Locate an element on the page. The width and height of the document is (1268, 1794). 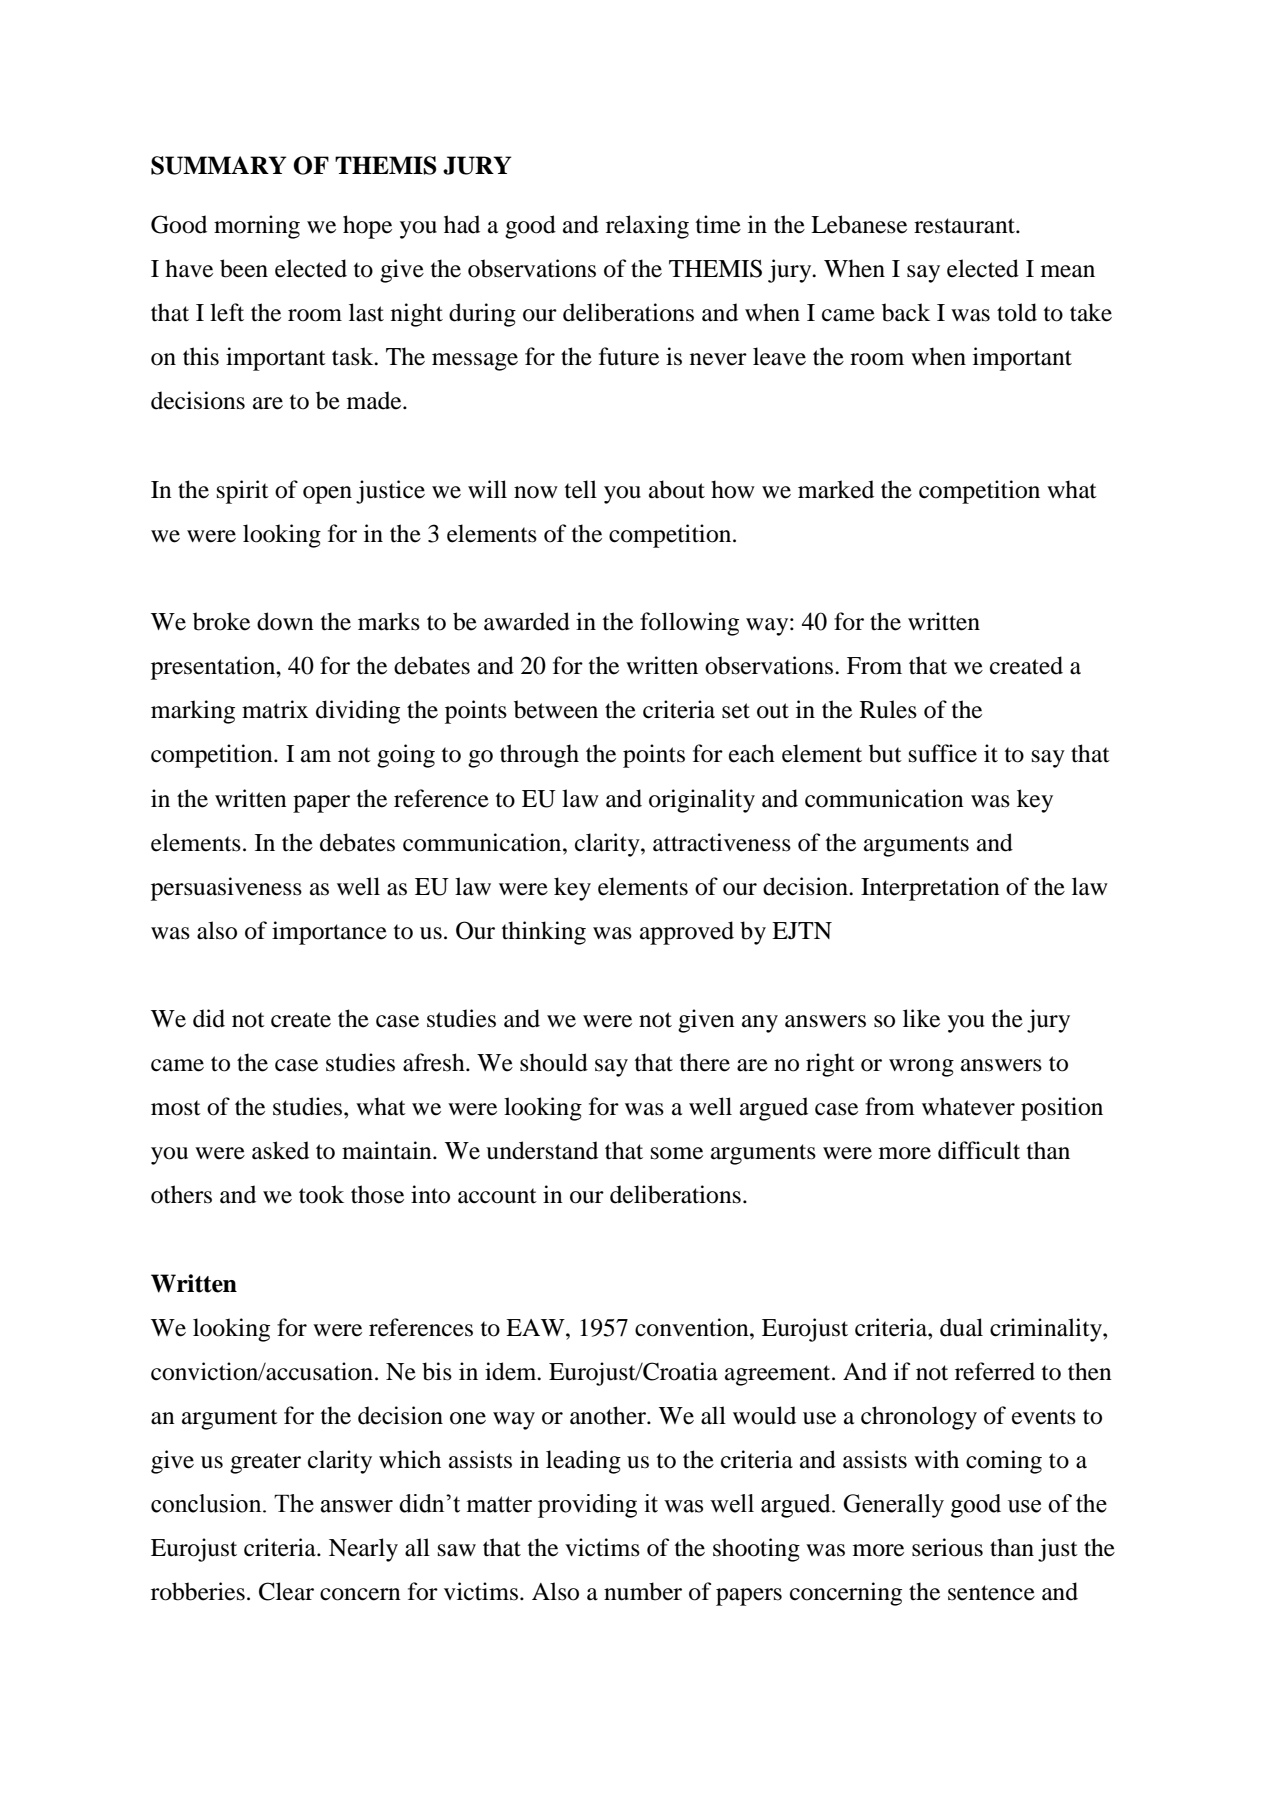
Clear is located at coordinates (286, 1591).
